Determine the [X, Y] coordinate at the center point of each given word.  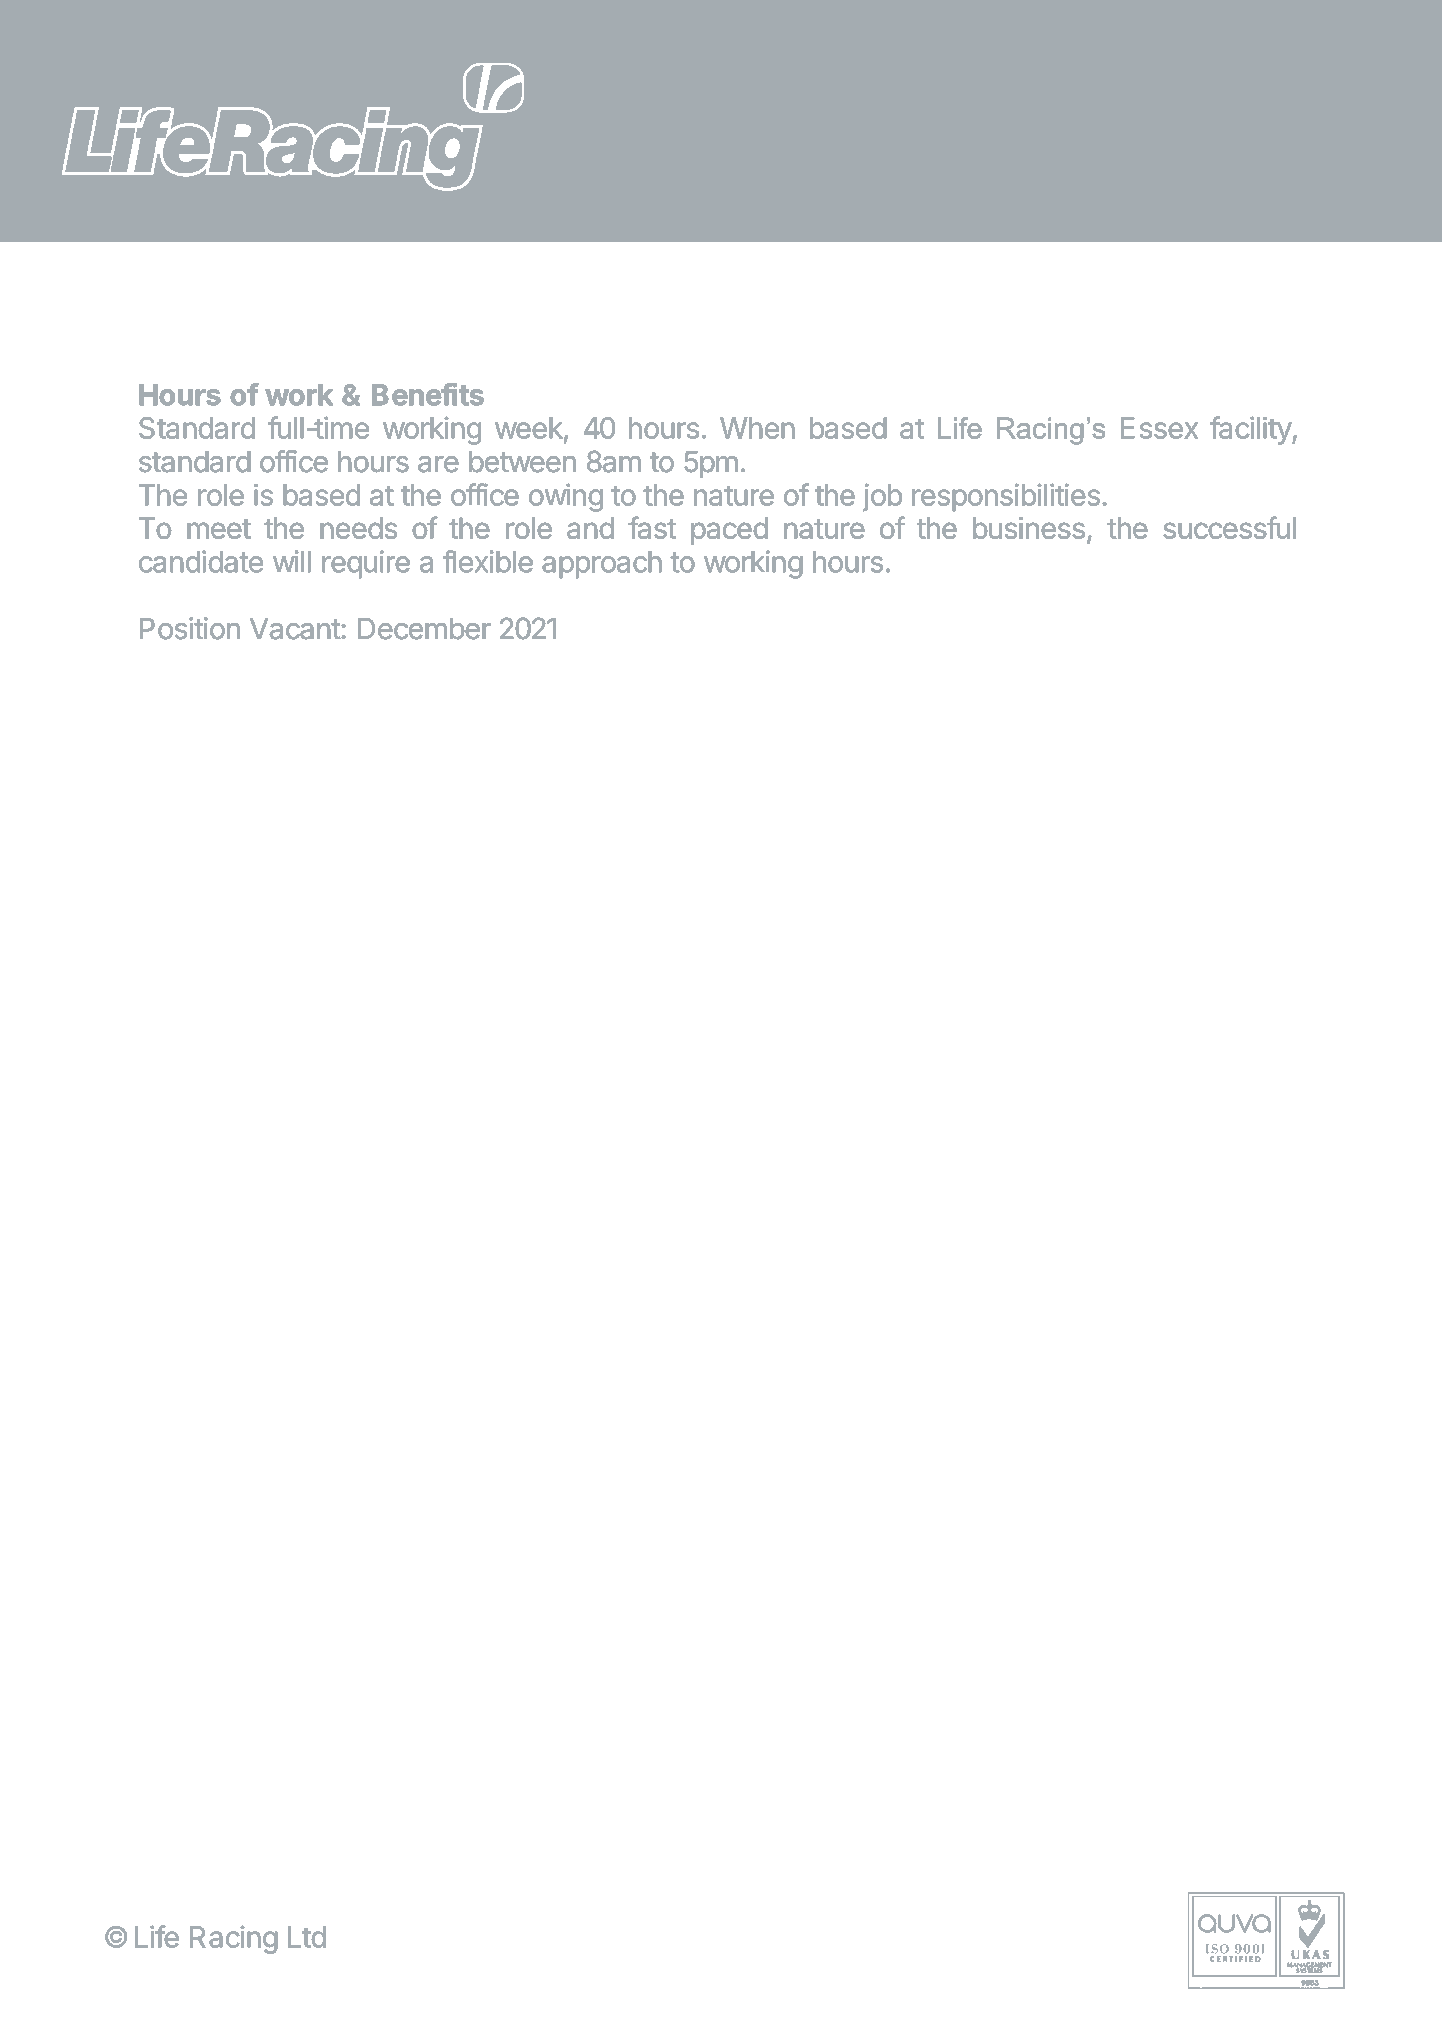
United [1207, 131]
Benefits [428, 394]
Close [752, 132]
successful [1229, 527]
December [424, 629]
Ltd [307, 1937]
